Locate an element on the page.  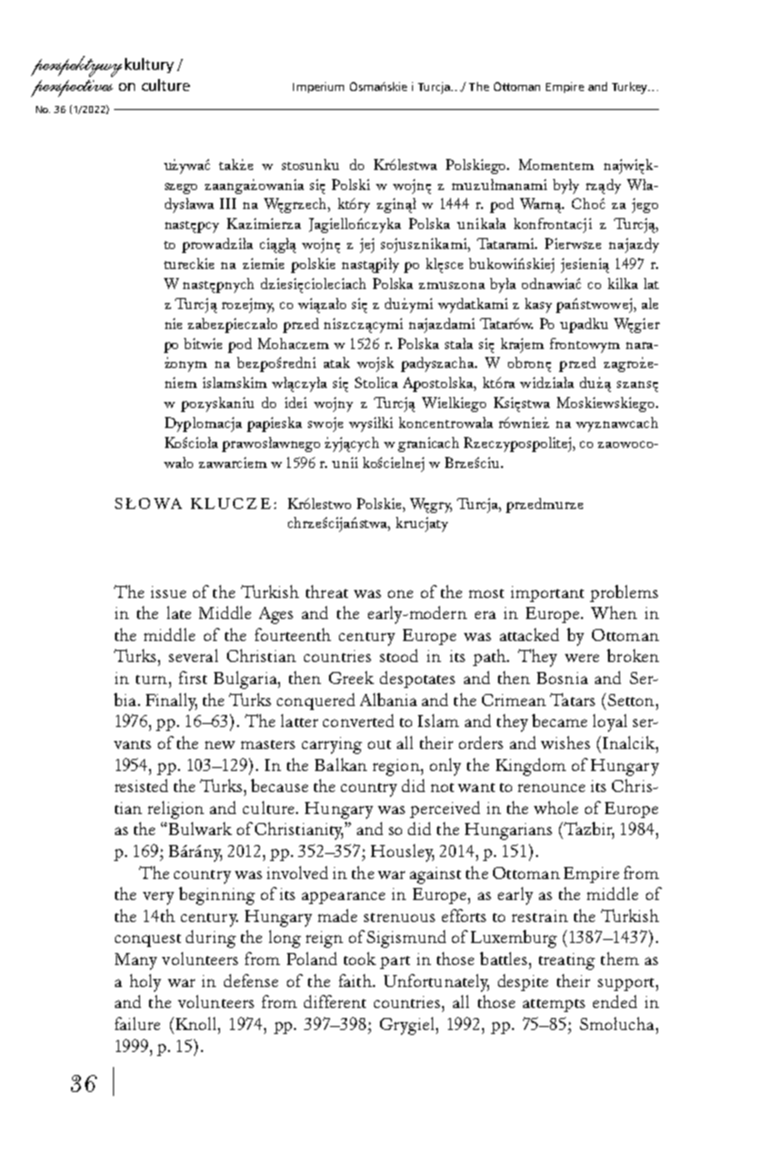
turn is located at coordinates (151, 679).
